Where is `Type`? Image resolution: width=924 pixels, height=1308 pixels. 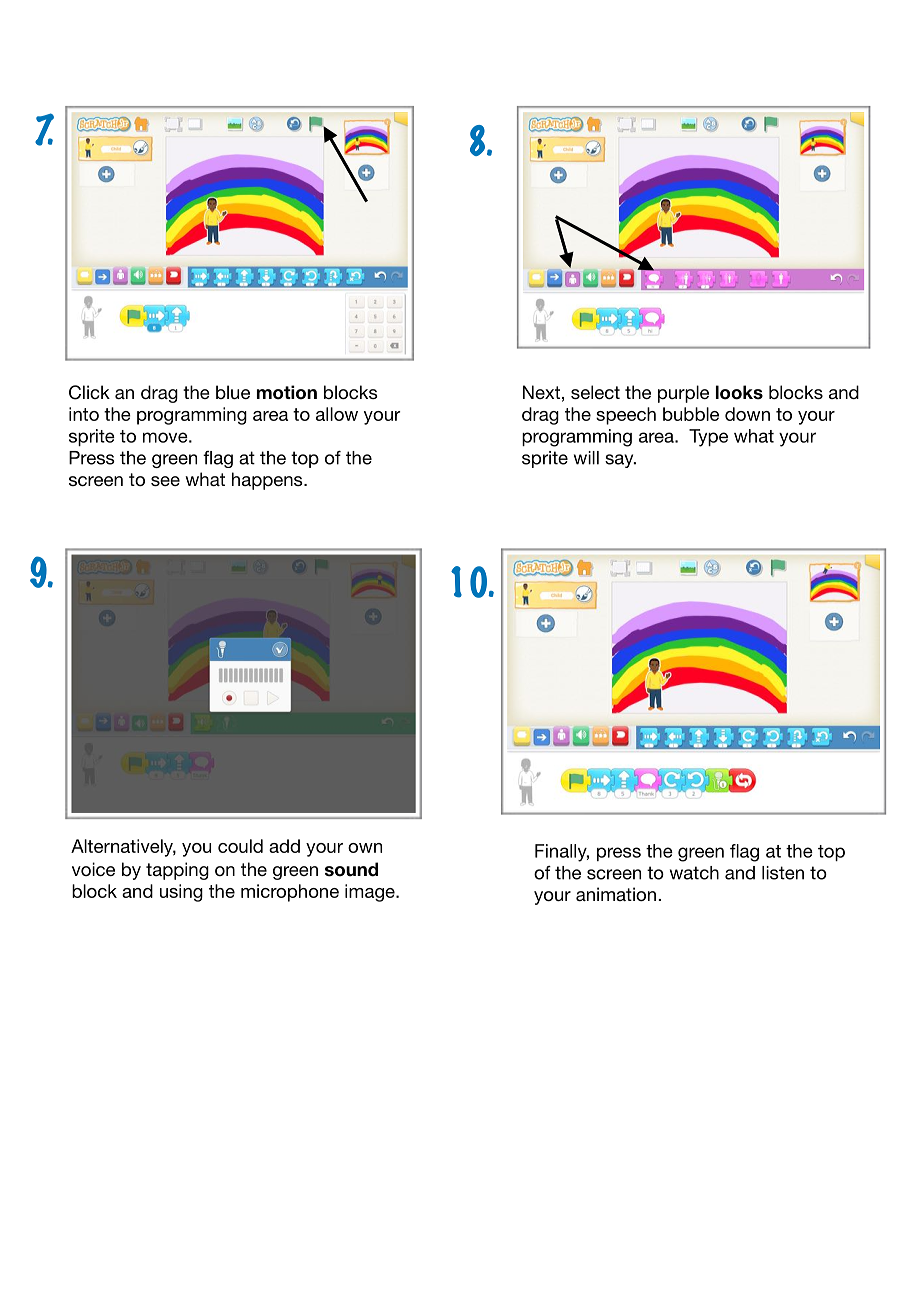 Type is located at coordinates (708, 438).
